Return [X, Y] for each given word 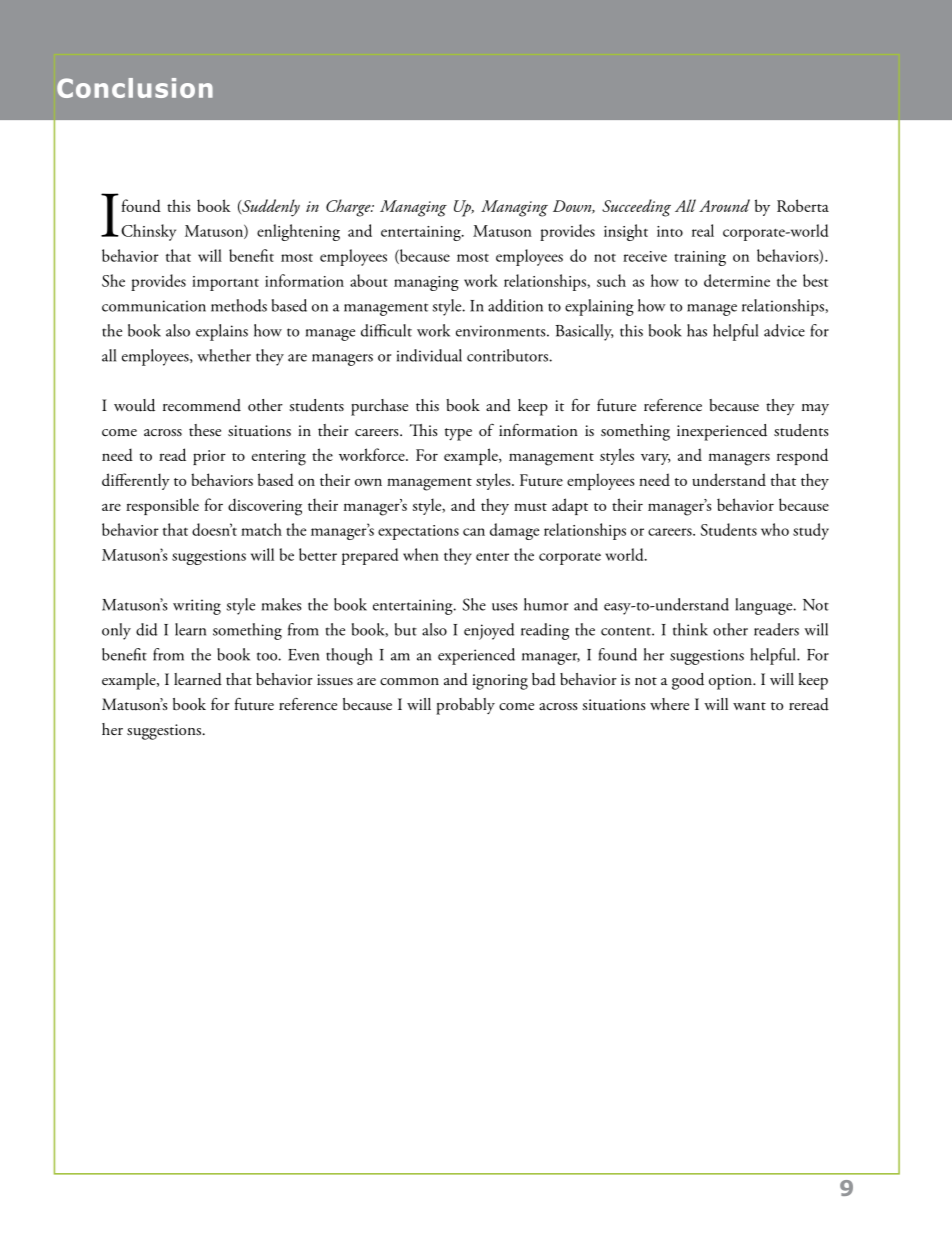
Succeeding [636, 208]
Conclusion [135, 88]
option [731, 682]
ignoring [500, 682]
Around [724, 205]
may [815, 409]
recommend [202, 405]
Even [303, 655]
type [458, 434]
